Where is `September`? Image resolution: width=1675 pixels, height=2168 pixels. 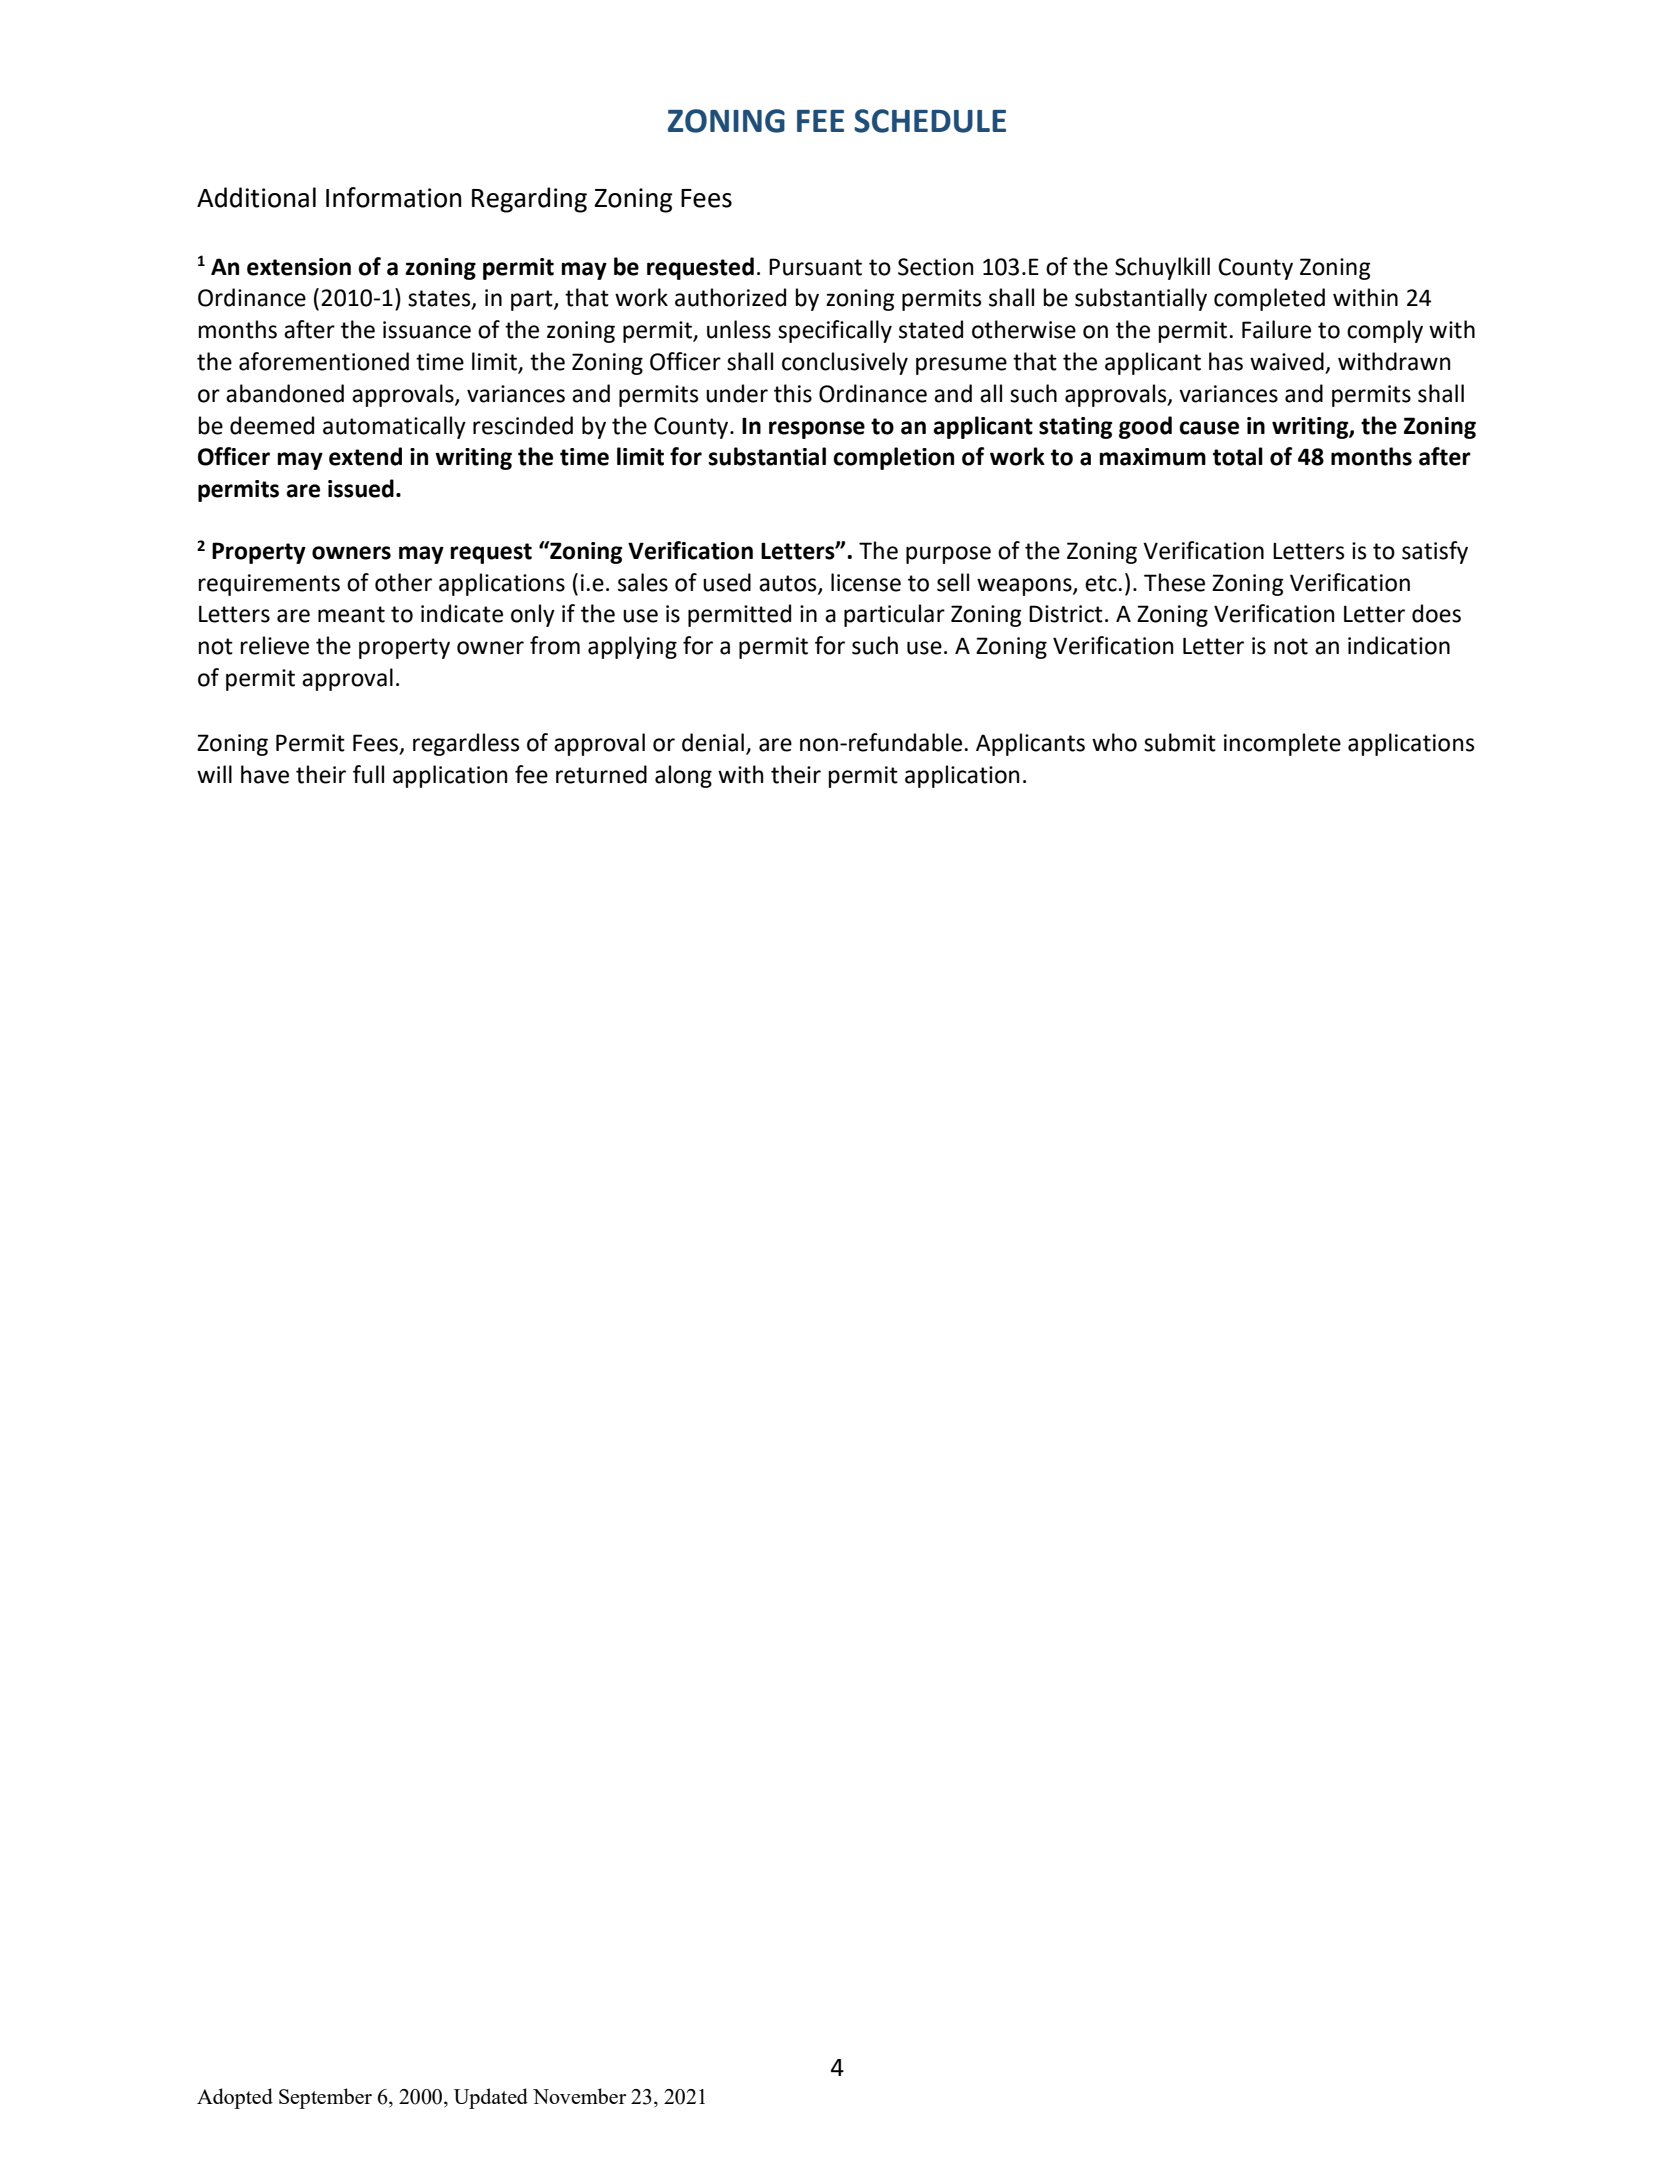
September is located at coordinates (325, 2098).
